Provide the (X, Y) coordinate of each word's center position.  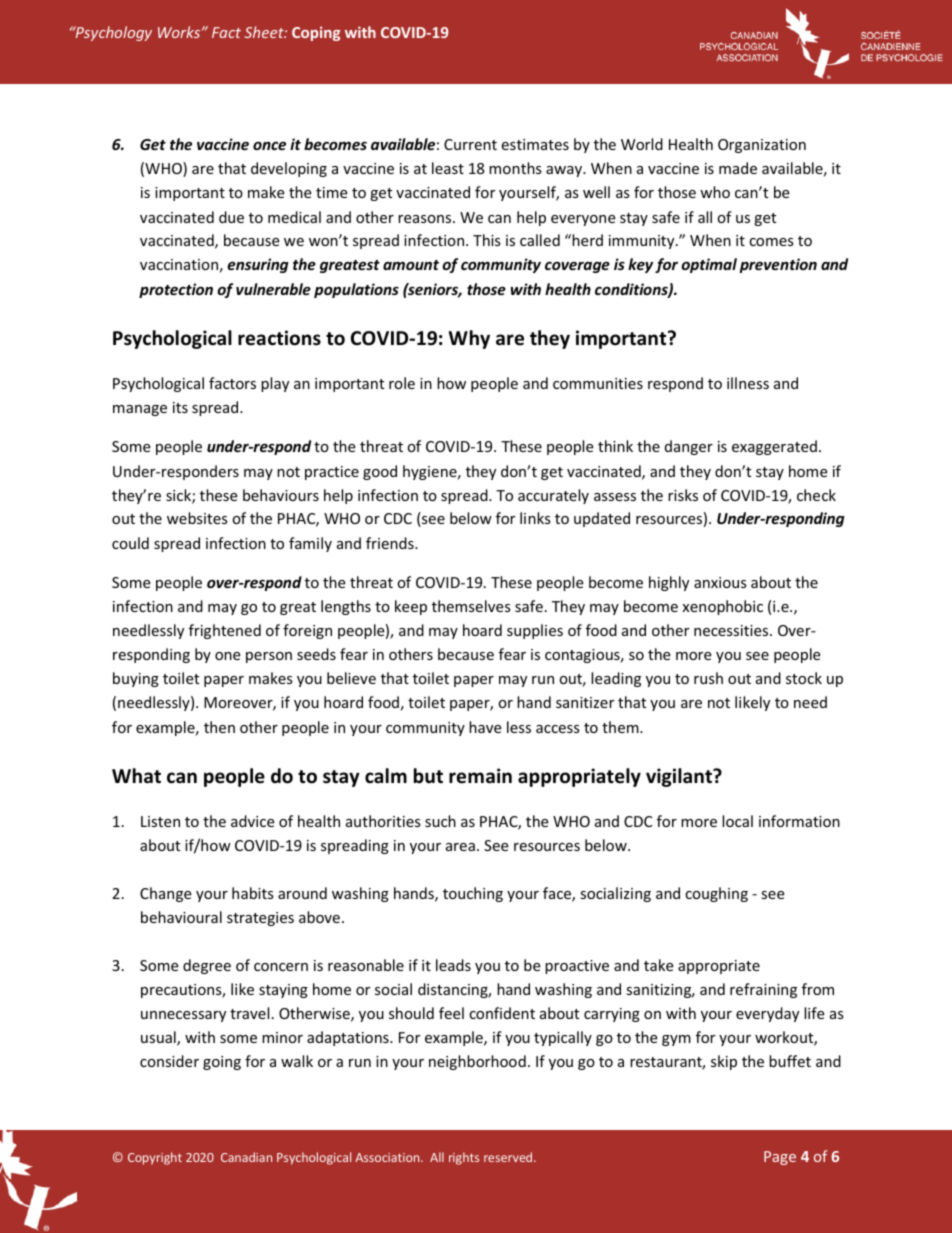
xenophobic (722, 607)
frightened (225, 631)
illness (748, 383)
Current (470, 144)
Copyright (155, 1158)
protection (176, 290)
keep (411, 607)
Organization (762, 146)
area (460, 847)
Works (180, 32)
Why (469, 339)
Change (166, 894)
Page (780, 1158)
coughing (716, 894)
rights (464, 1158)
